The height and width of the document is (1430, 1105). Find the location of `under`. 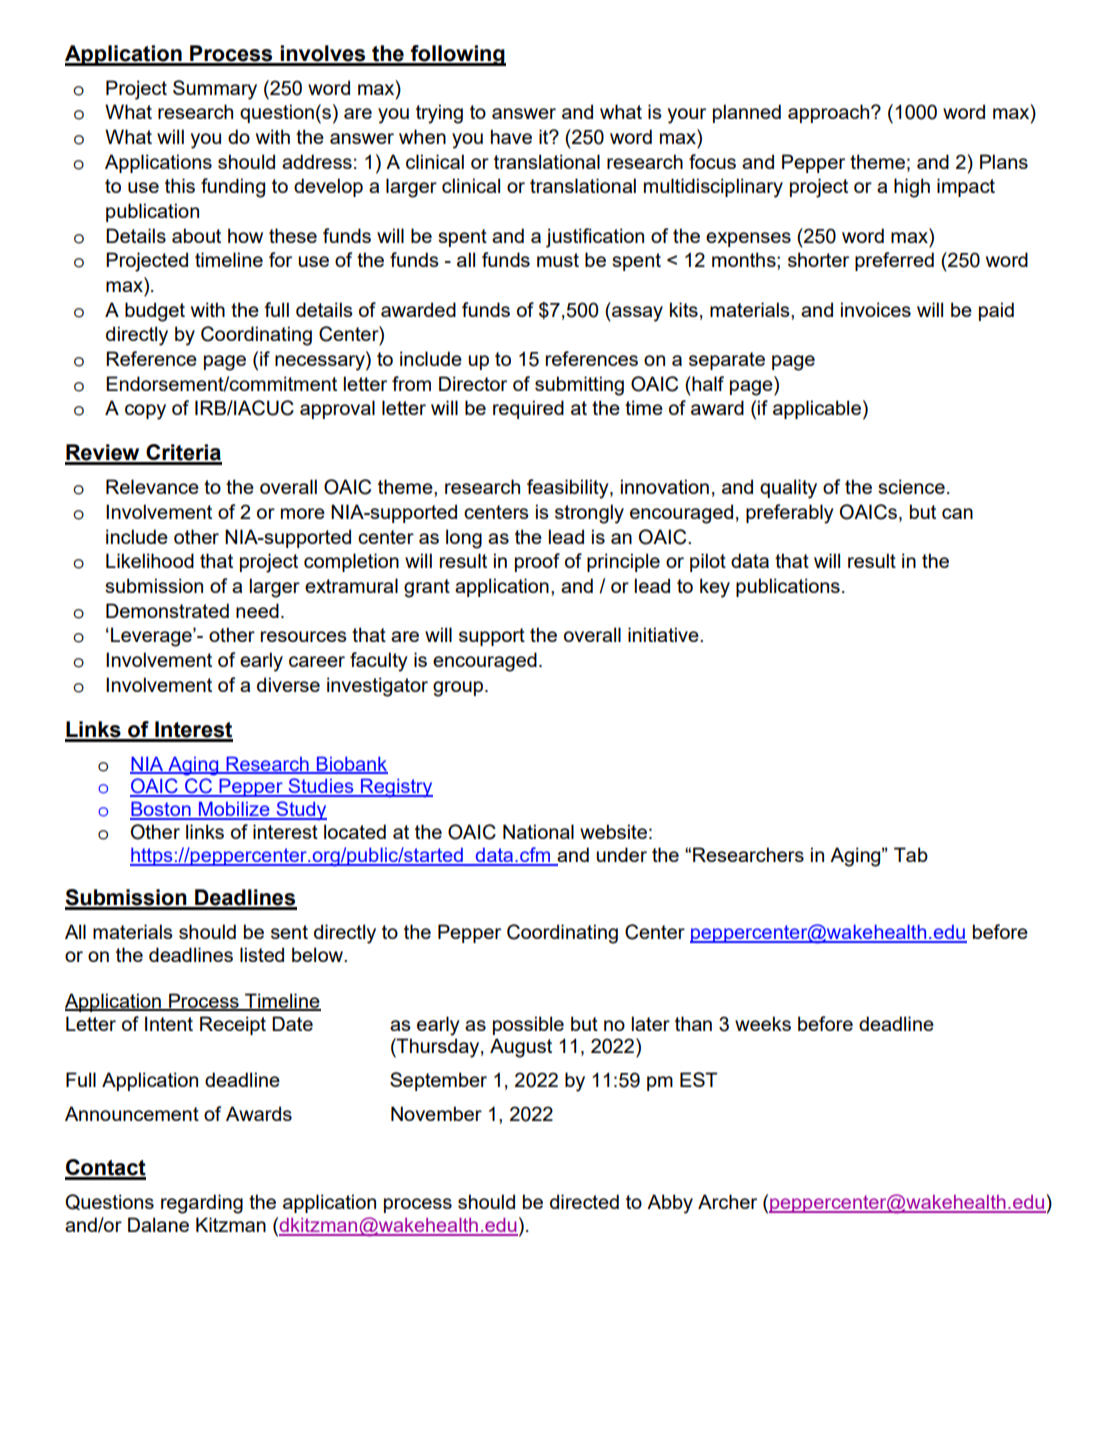

under is located at coordinates (622, 854).
